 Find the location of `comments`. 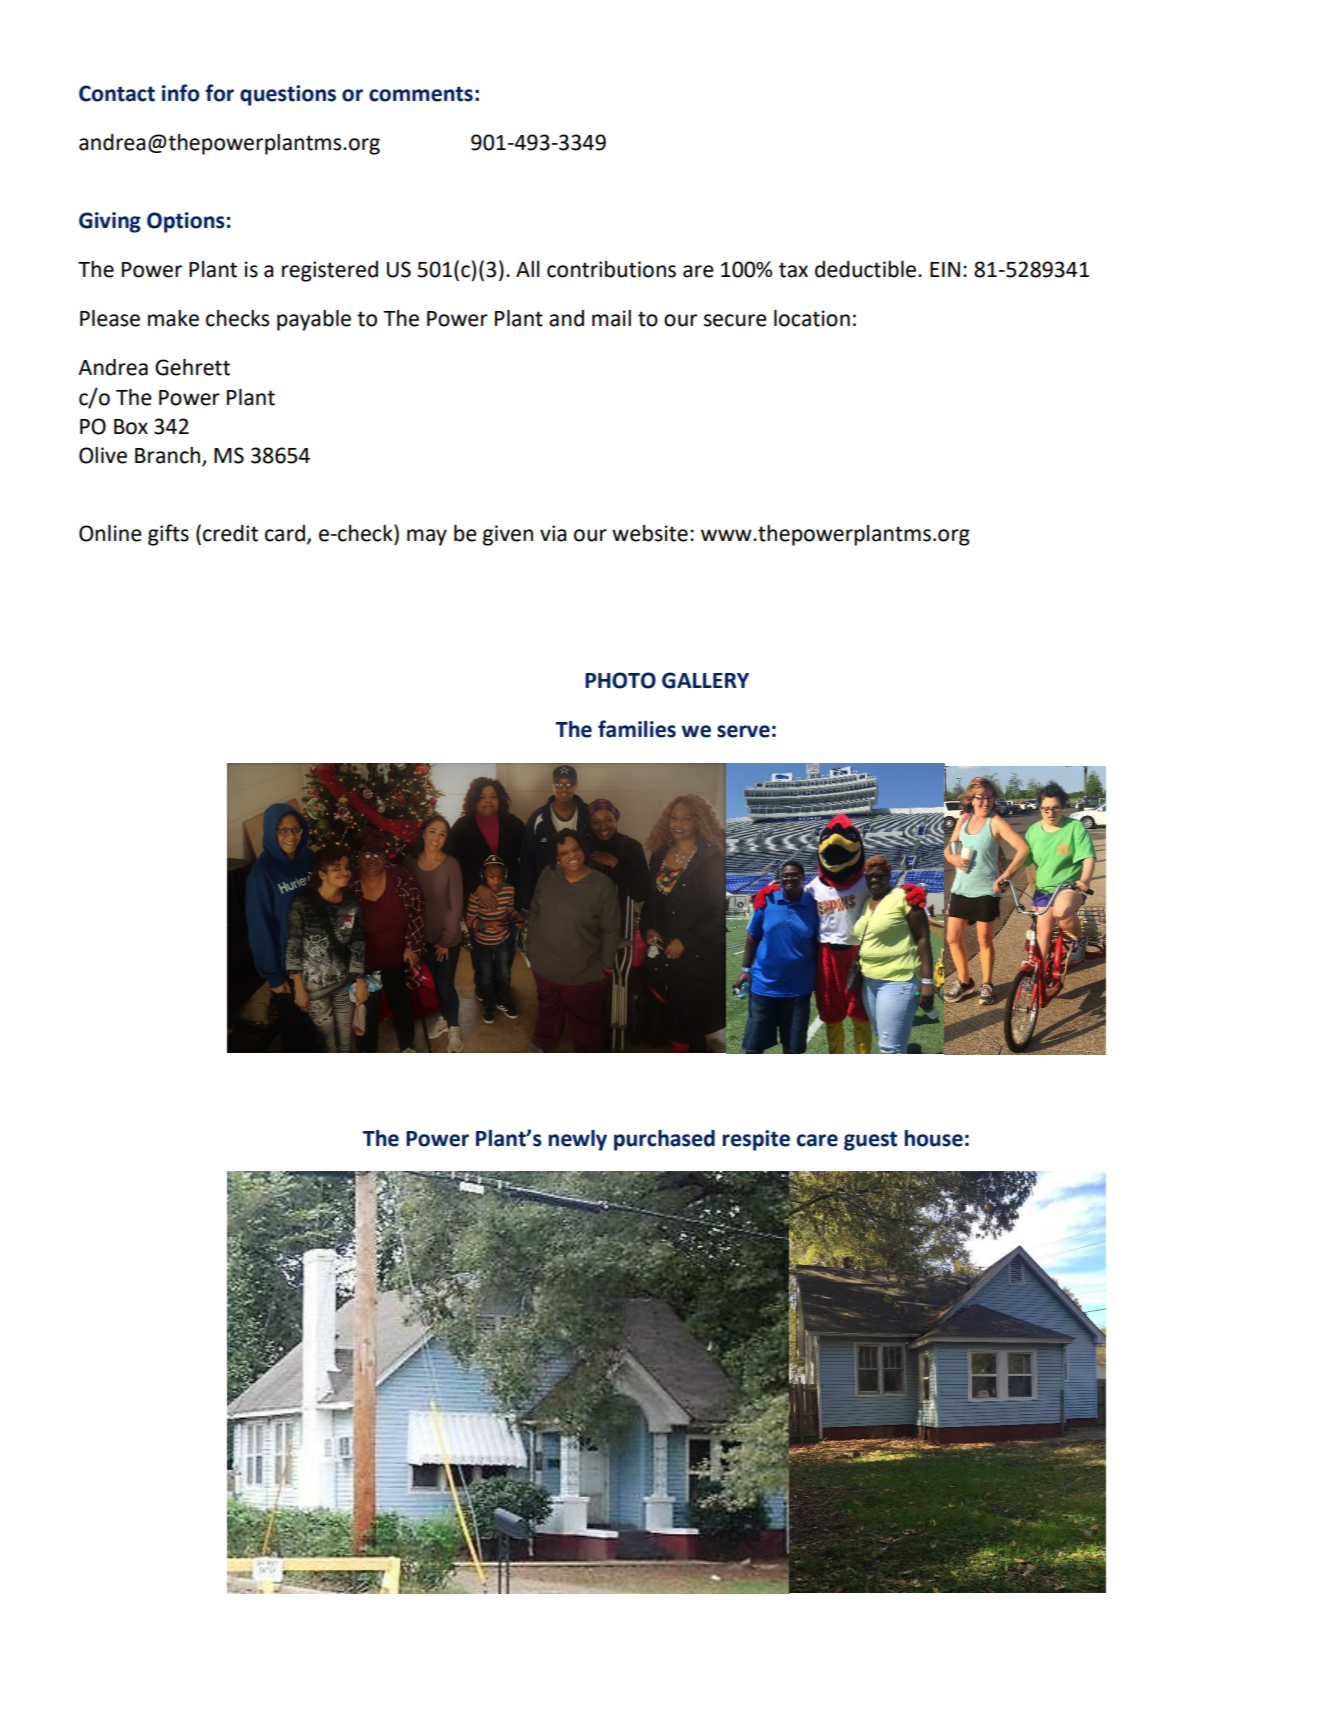

comments is located at coordinates (421, 94).
